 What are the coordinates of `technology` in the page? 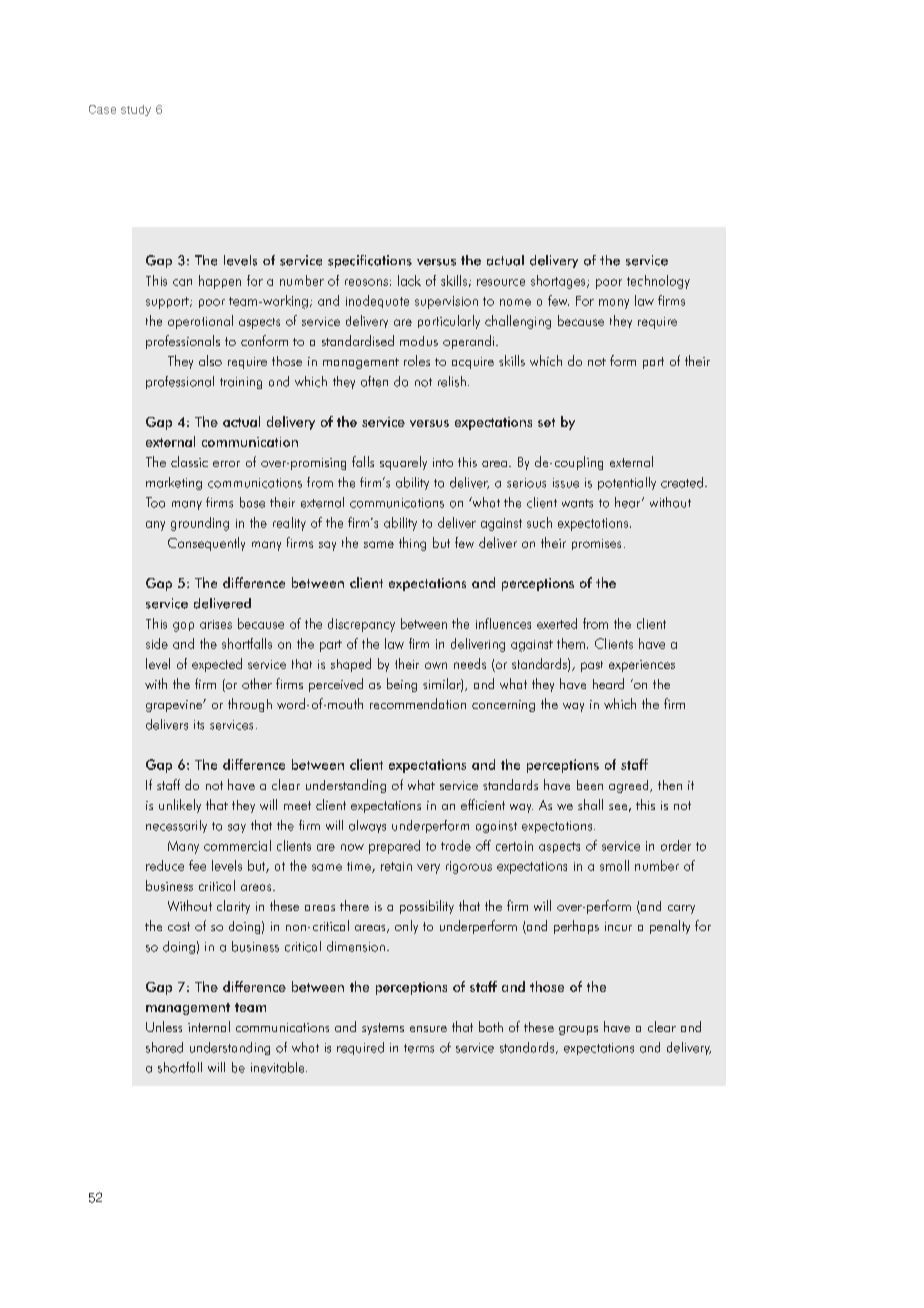 It's located at (658, 282).
